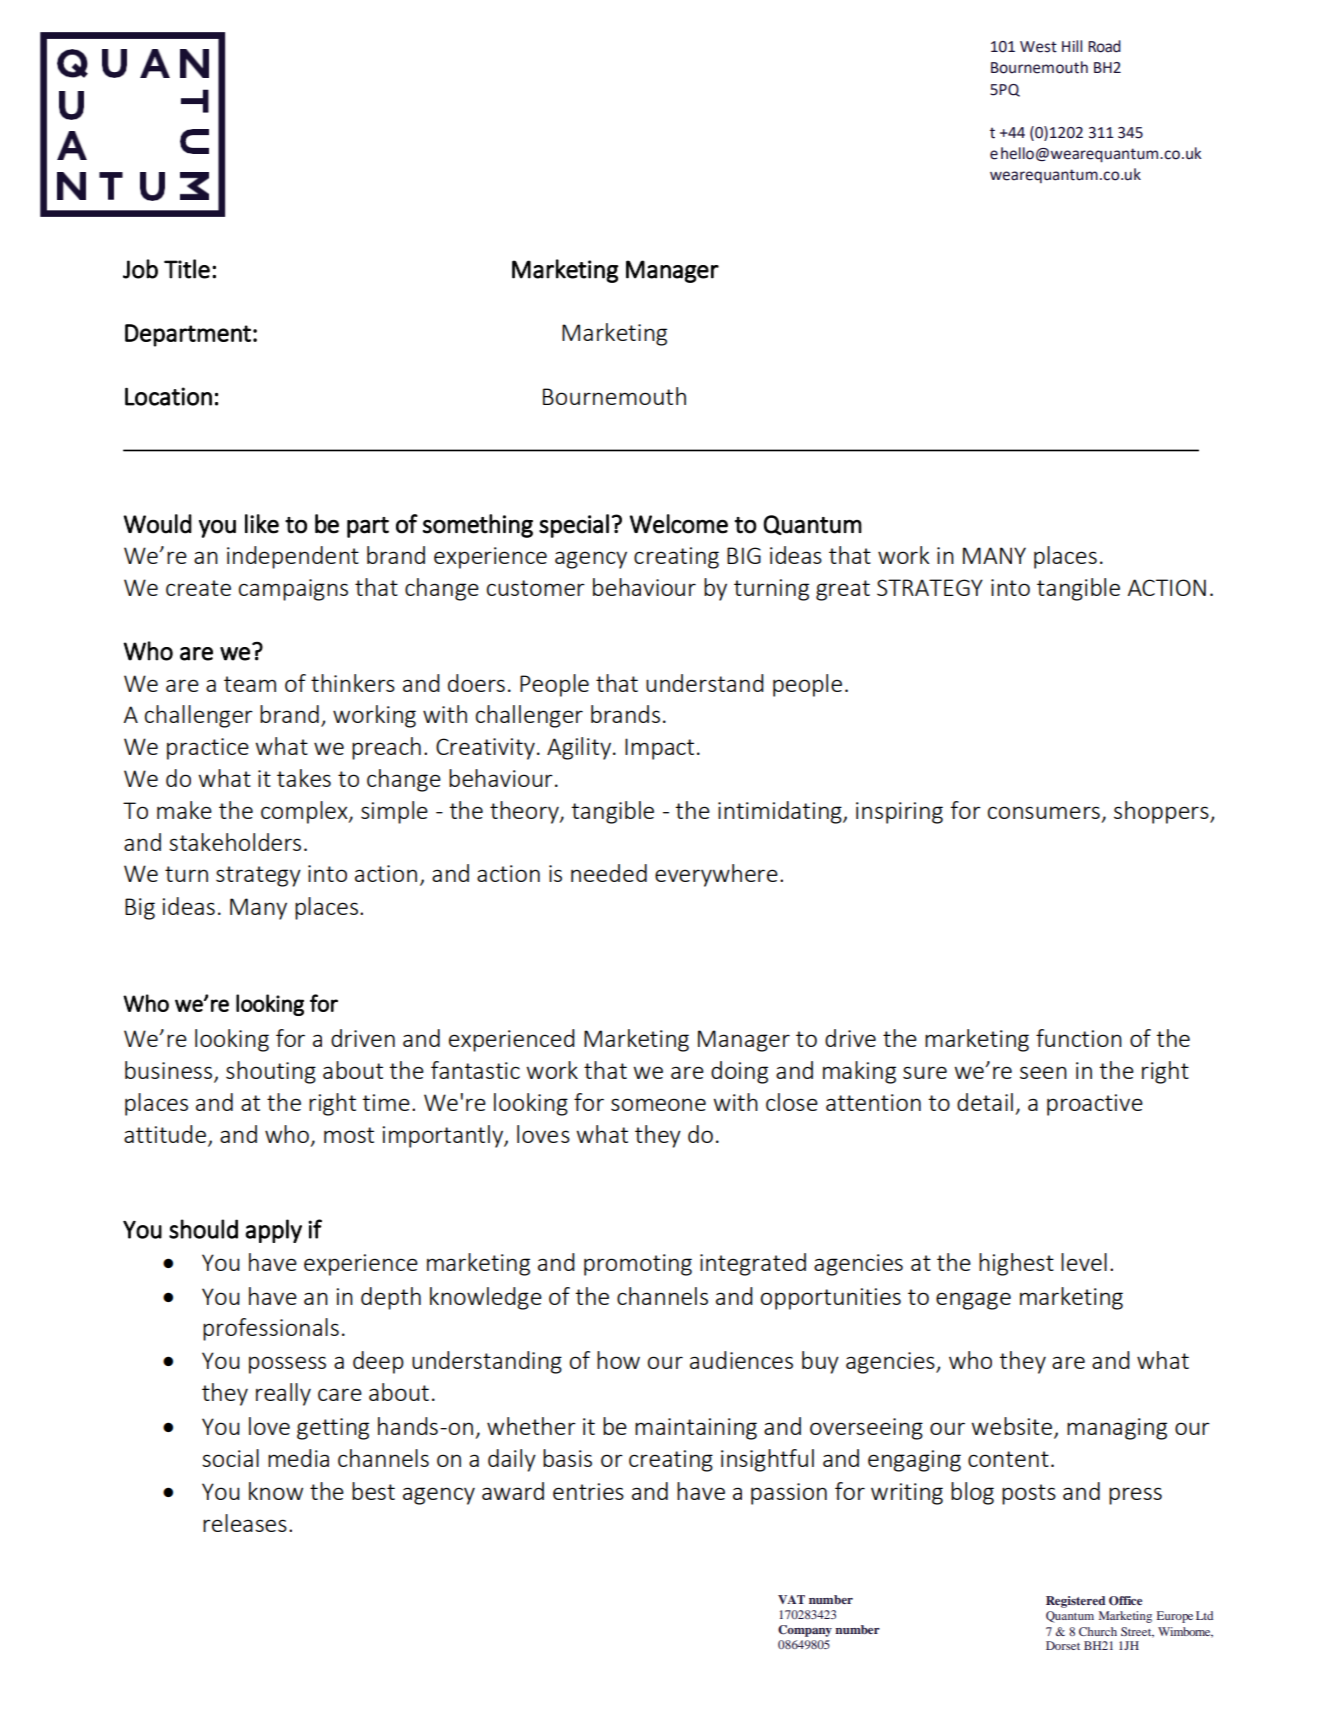 The height and width of the document is (1721, 1330). What do you see at coordinates (271, 1329) in the document?
I see `professionals` at bounding box center [271, 1329].
